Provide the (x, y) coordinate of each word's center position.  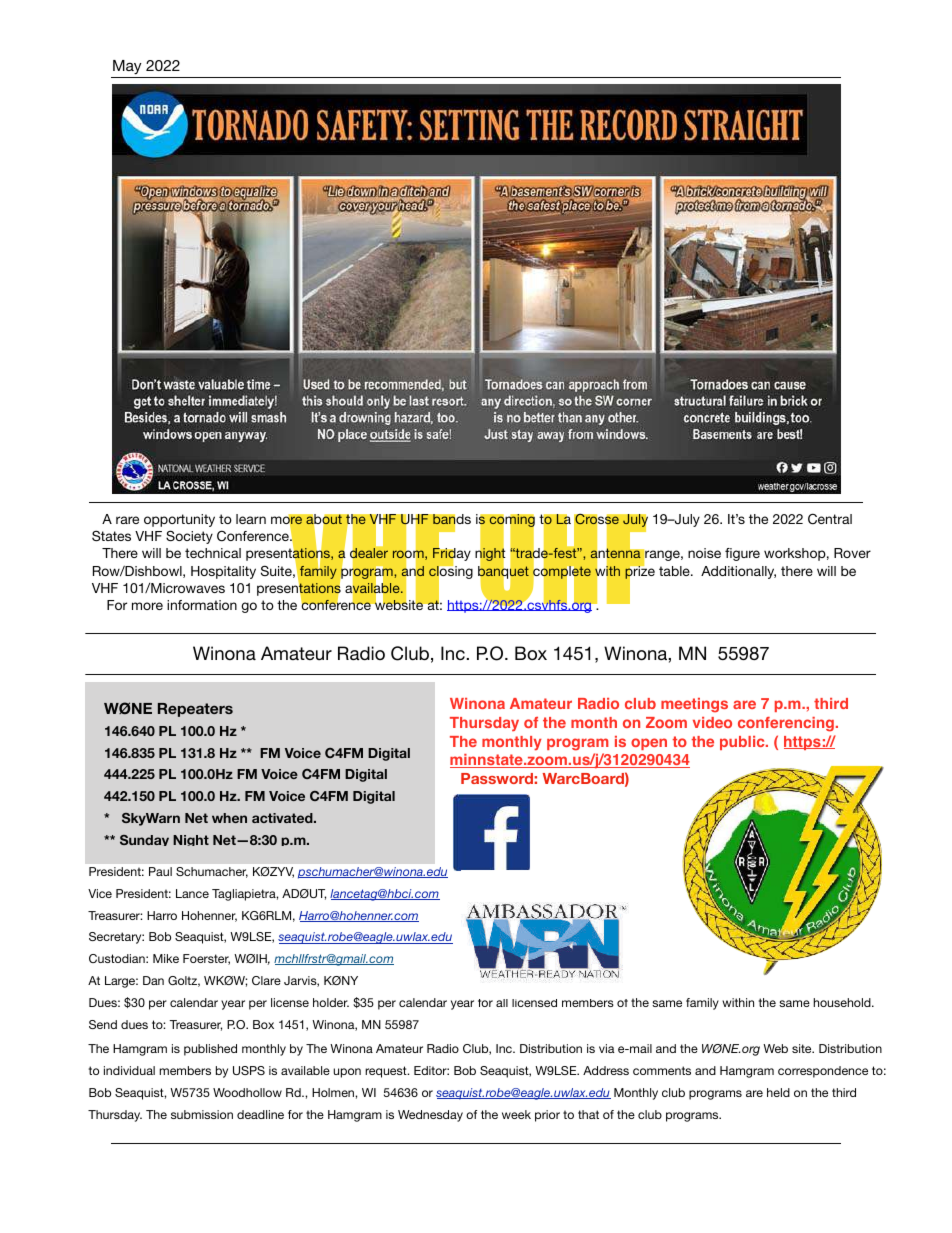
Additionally (738, 572)
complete (562, 572)
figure (742, 554)
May (127, 67)
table (675, 571)
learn (251, 519)
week (516, 1114)
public (743, 743)
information (202, 605)
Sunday (144, 840)
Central (830, 519)
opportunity (179, 520)
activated (283, 818)
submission (202, 1114)
